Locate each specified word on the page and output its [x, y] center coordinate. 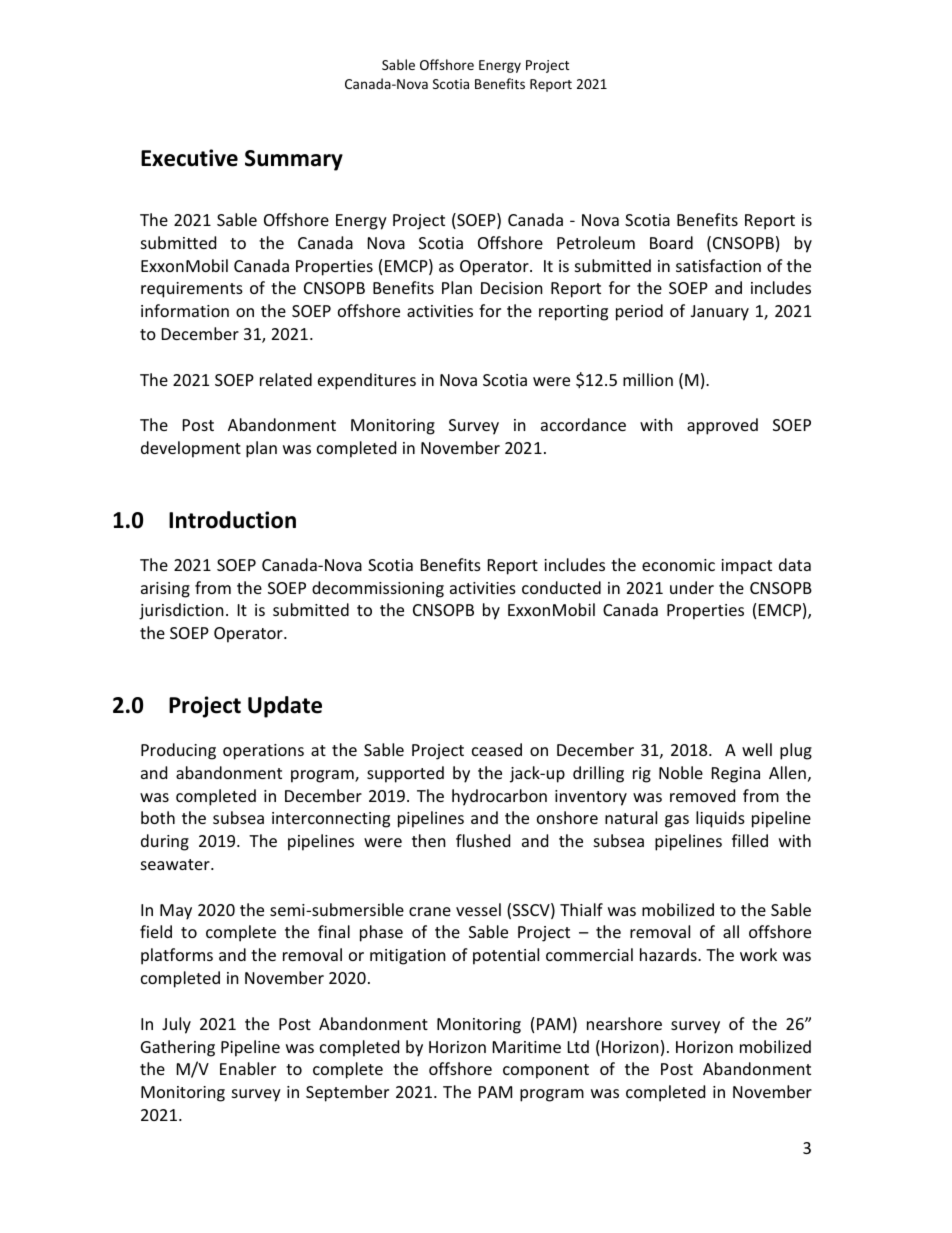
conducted [561, 587]
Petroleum [596, 242]
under [692, 587]
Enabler [248, 1068]
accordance [583, 424]
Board [671, 242]
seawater [176, 864]
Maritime [527, 1047]
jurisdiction [181, 611]
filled [750, 840]
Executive [189, 158]
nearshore [624, 1023]
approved [722, 426]
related [286, 379]
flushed [483, 840]
